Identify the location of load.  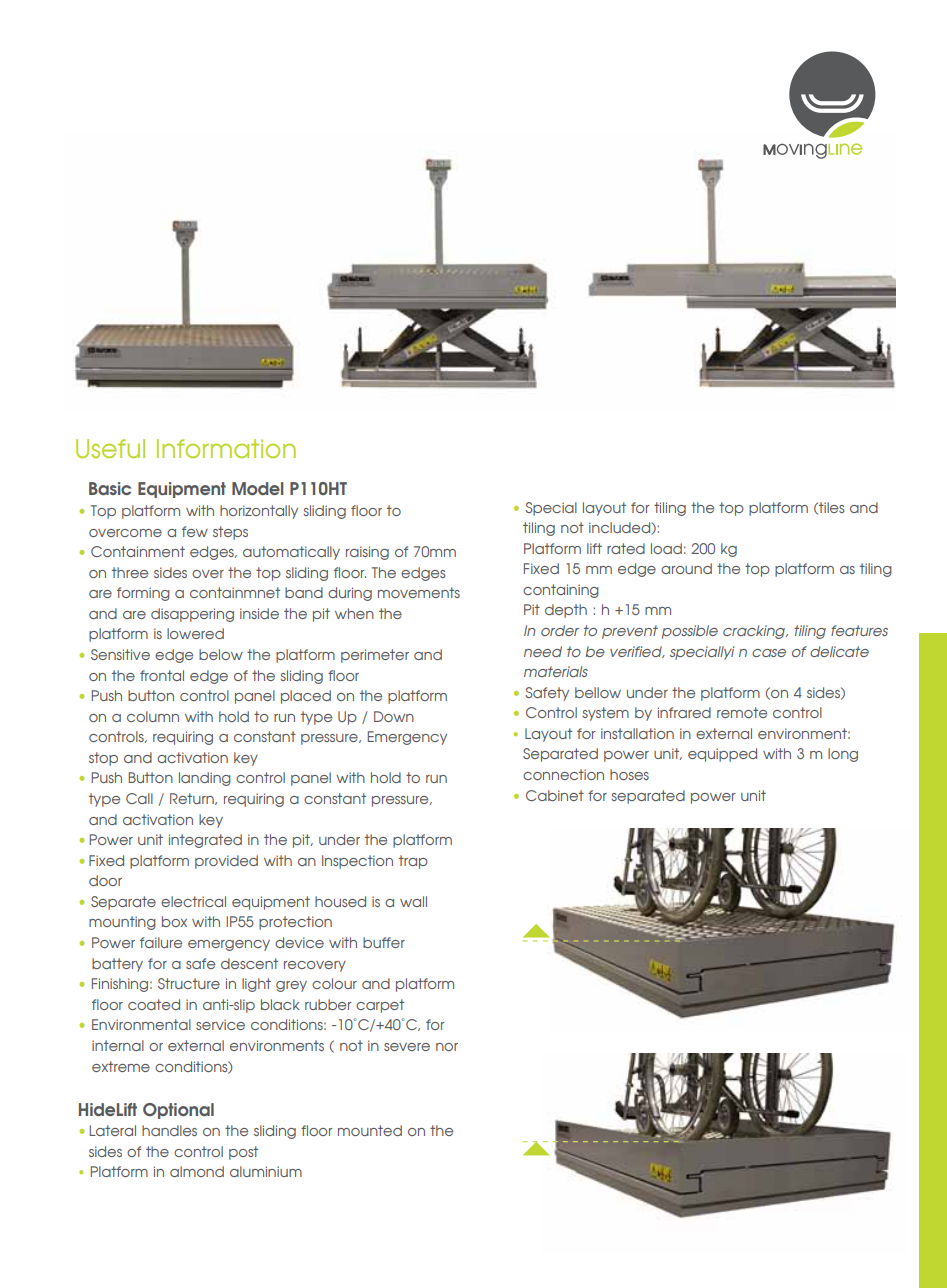
(666, 548).
